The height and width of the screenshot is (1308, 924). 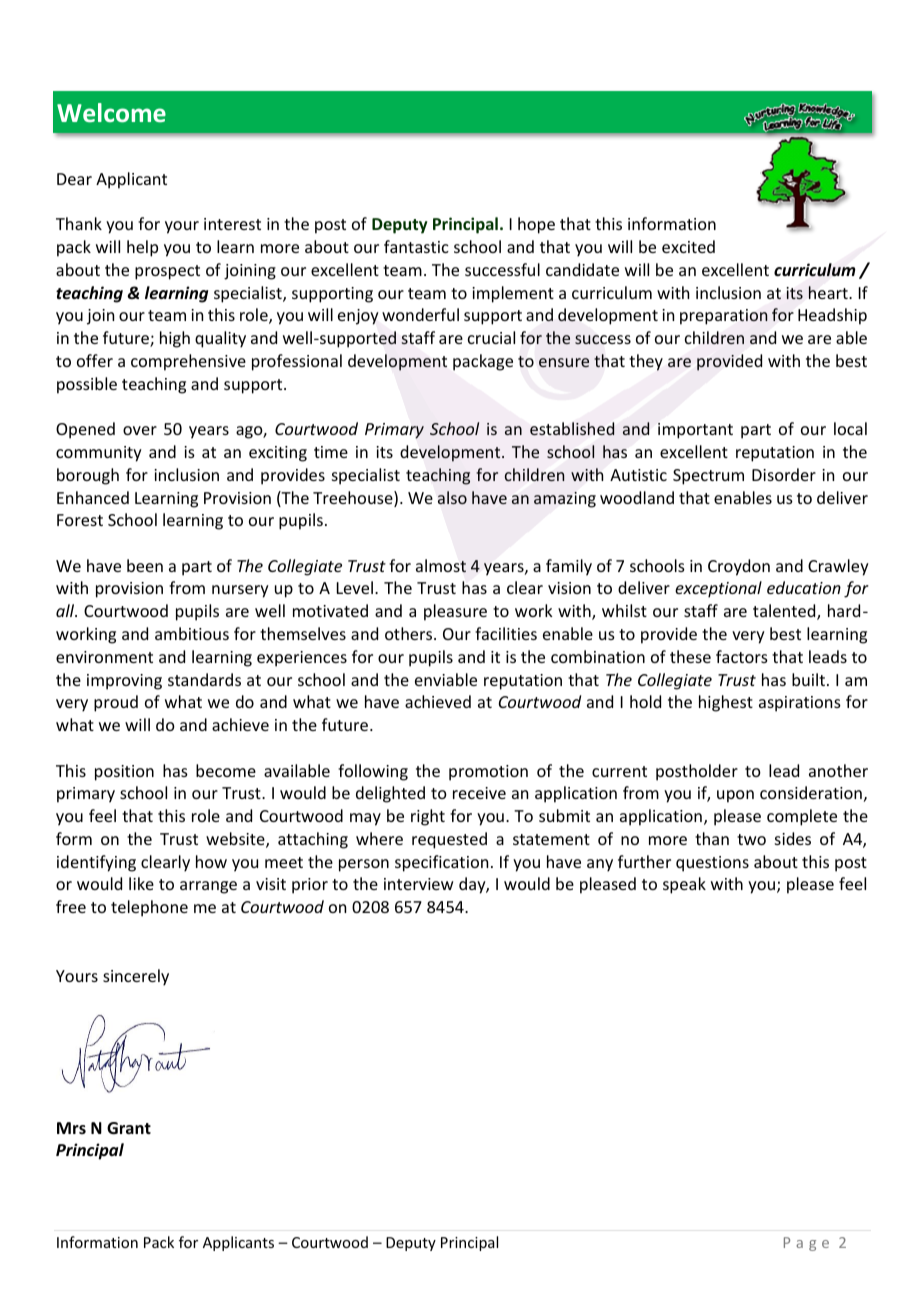 I want to click on excited, so click(x=688, y=246).
